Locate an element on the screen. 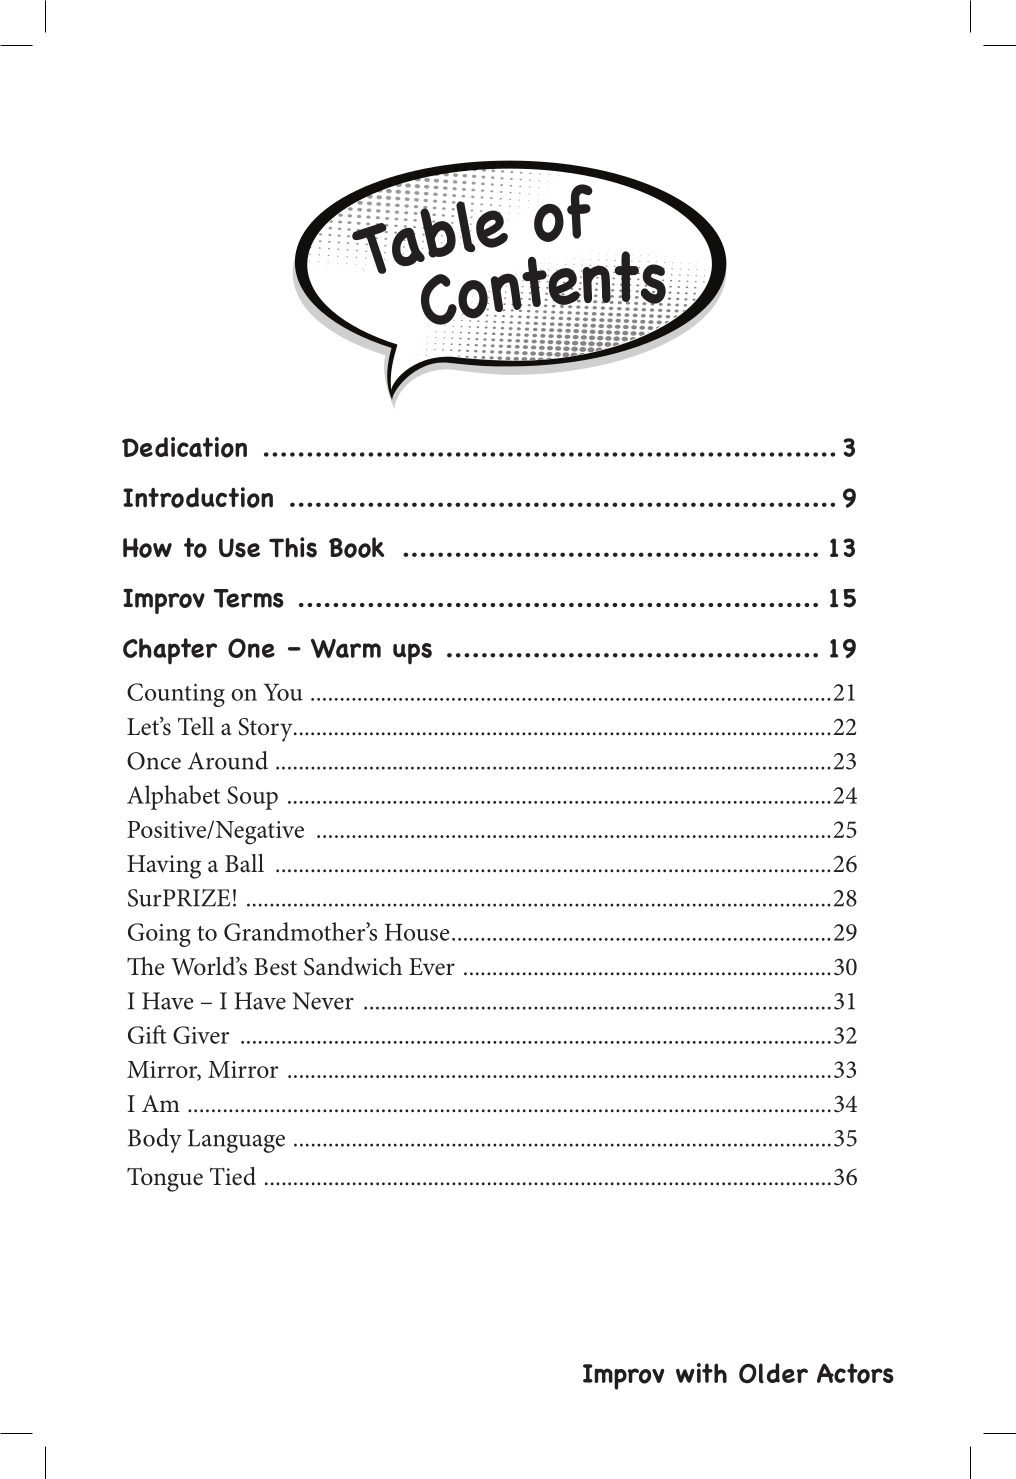  Book is located at coordinates (356, 547).
